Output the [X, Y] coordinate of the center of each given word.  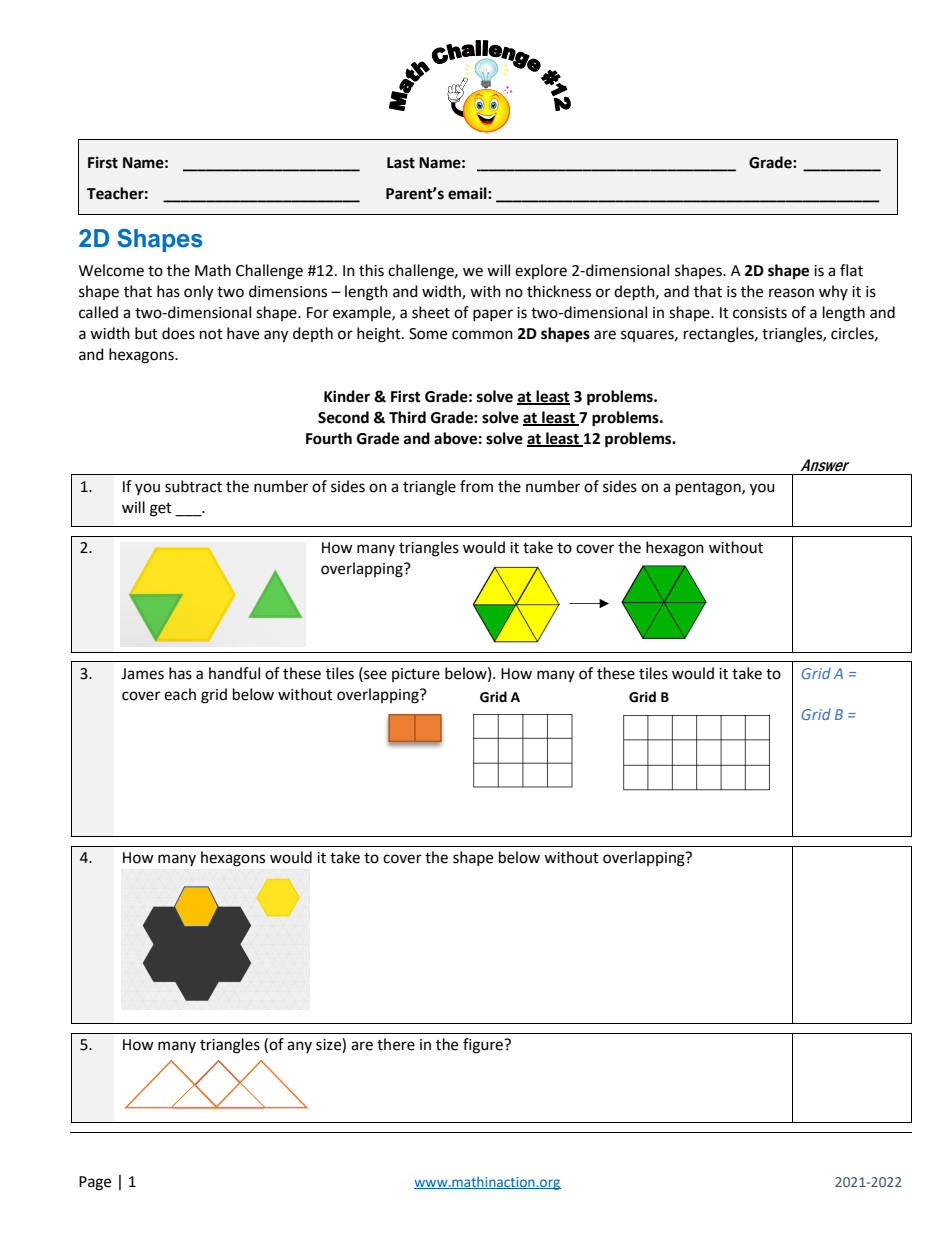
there [396, 1044]
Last [401, 163]
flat [851, 270]
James [142, 674]
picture [416, 675]
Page [95, 1183]
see [374, 674]
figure [484, 1046]
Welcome [111, 270]
